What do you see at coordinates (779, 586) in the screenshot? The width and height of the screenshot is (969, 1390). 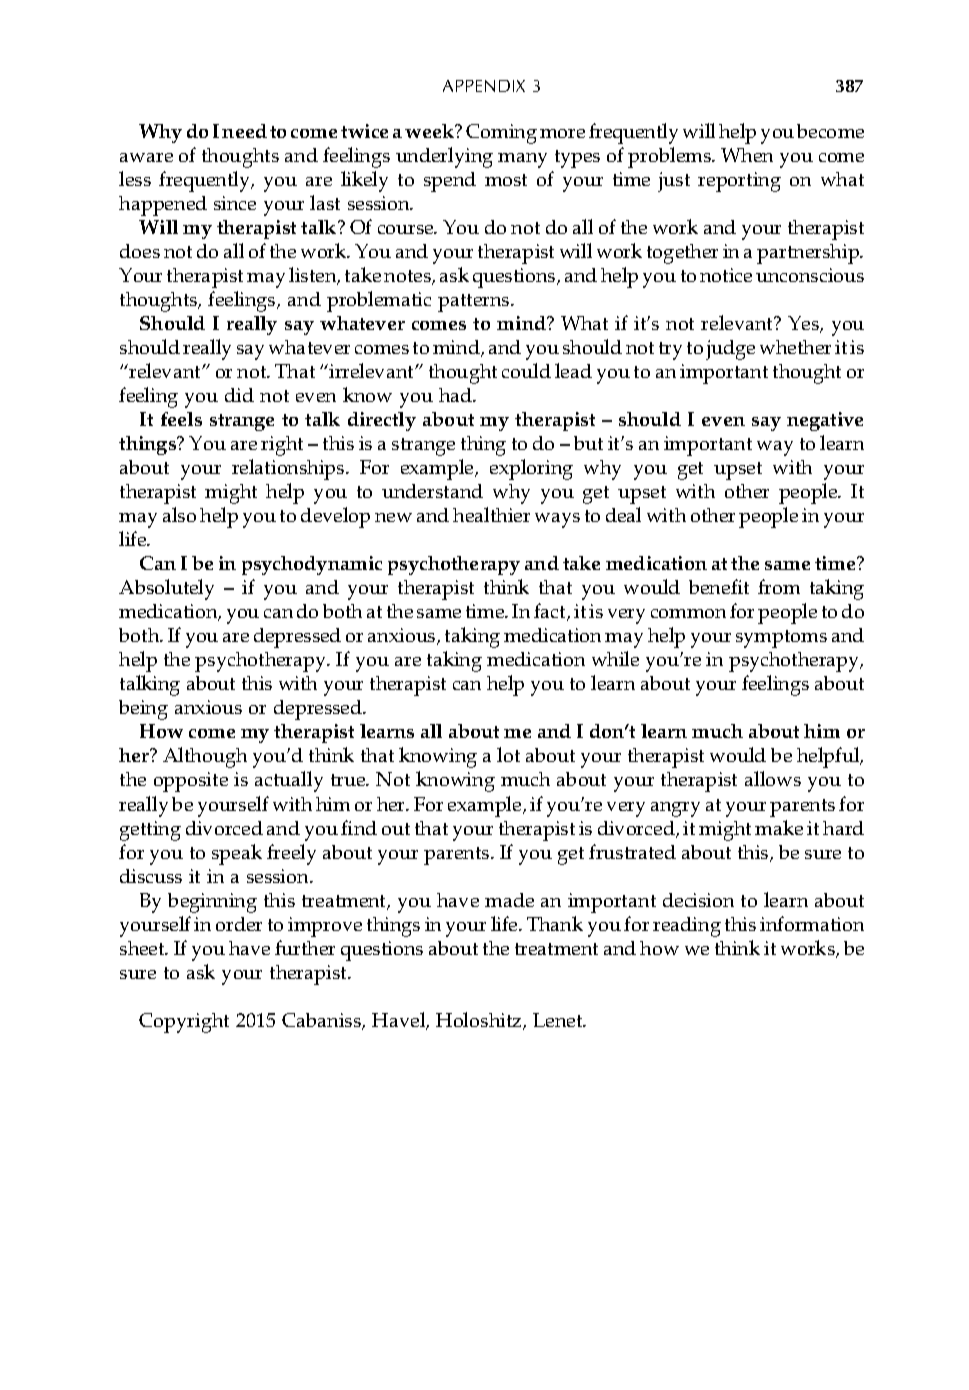 I see `from` at bounding box center [779, 586].
